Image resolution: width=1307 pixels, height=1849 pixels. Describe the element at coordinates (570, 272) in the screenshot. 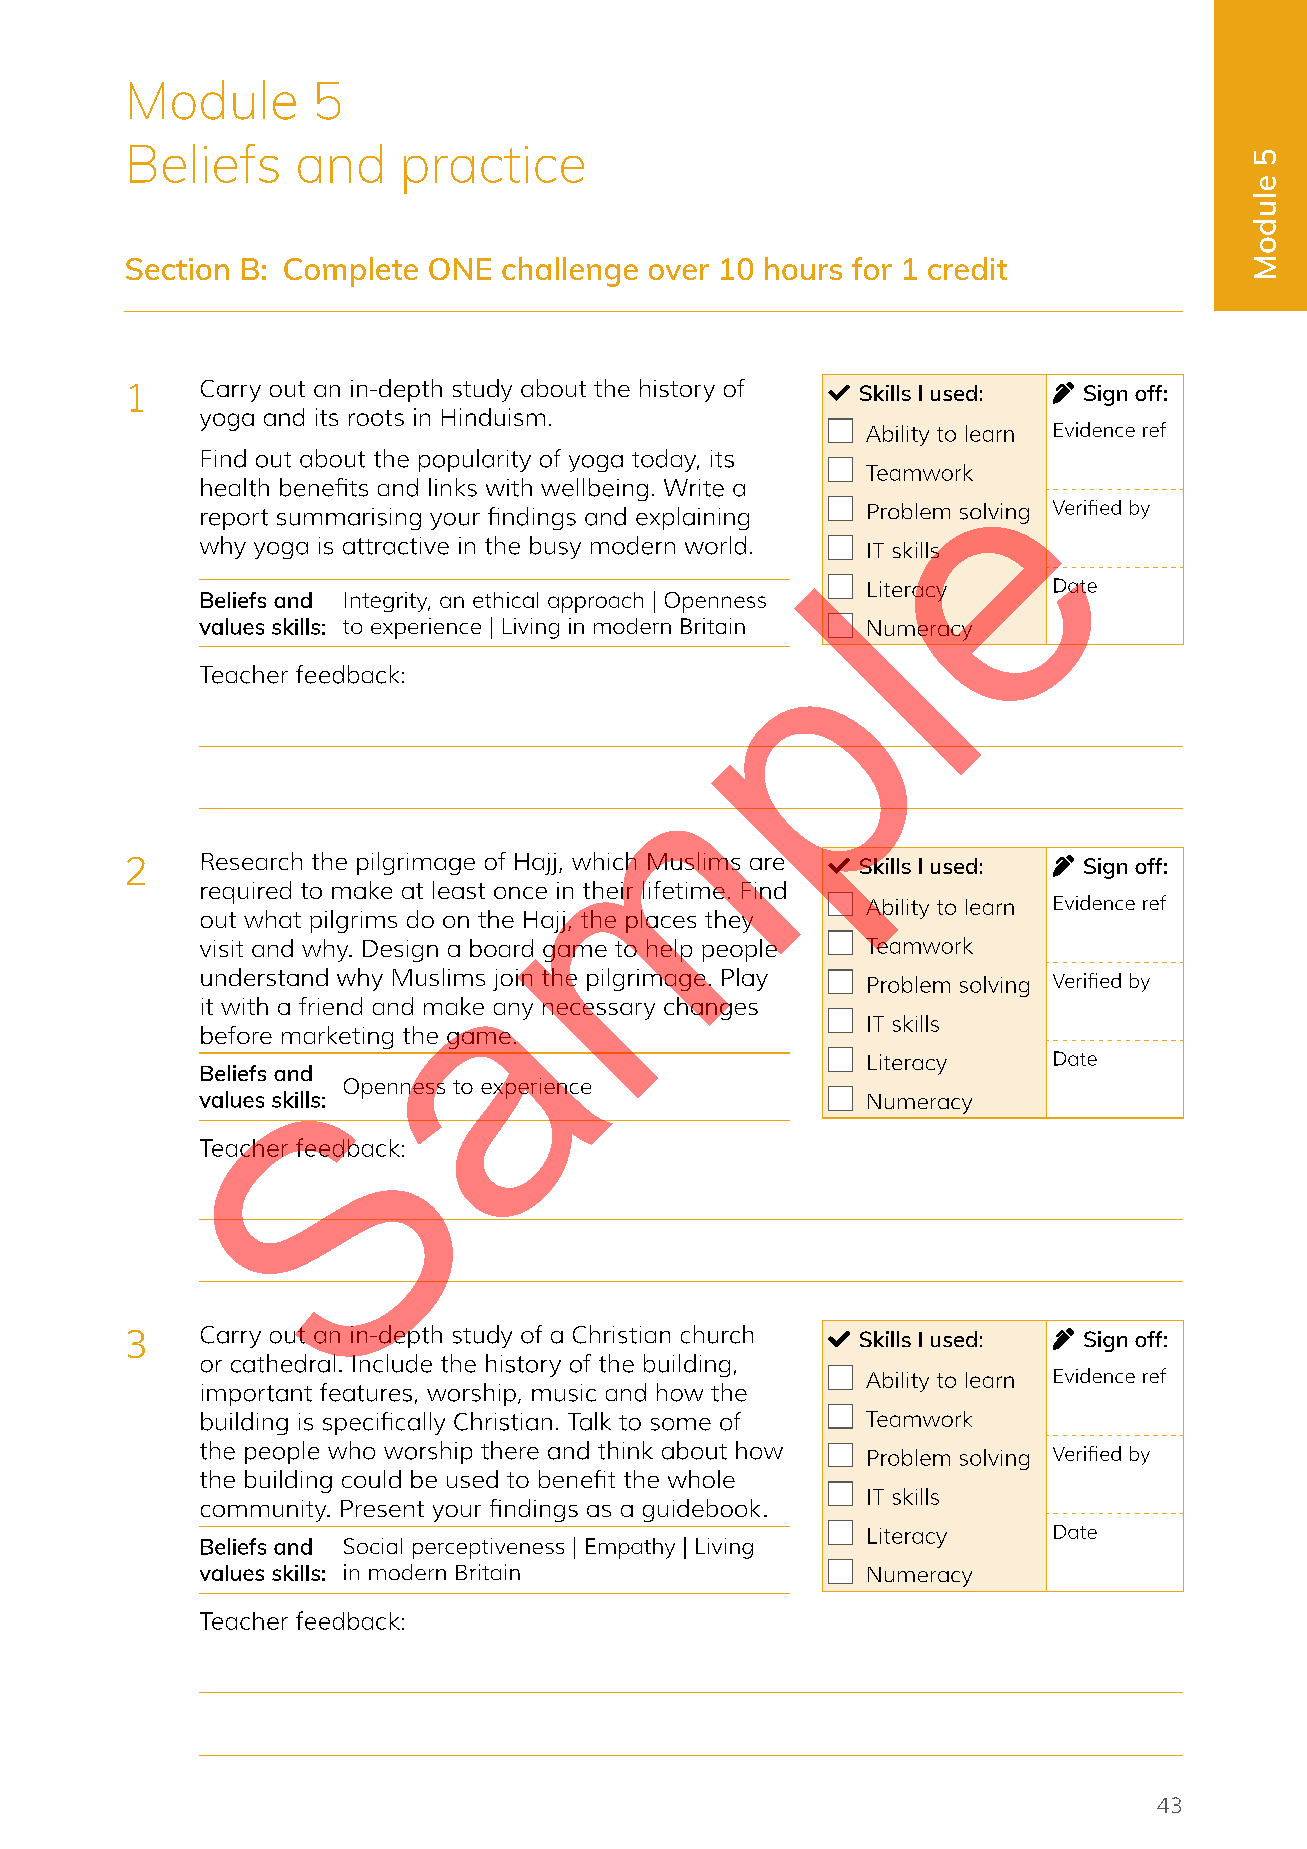

I see `challenge` at that location.
